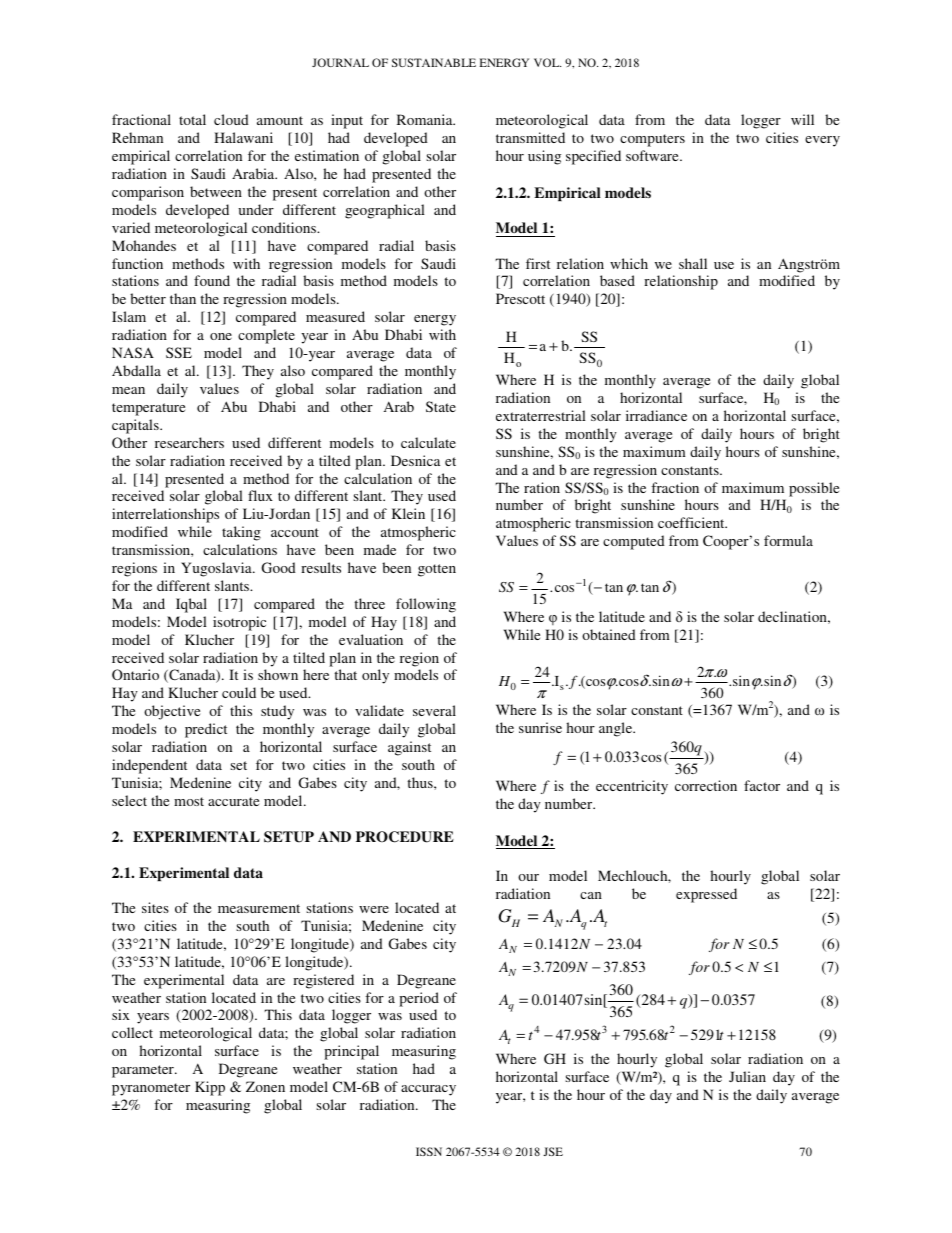  Describe the element at coordinates (802, 119) in the image. I see `will` at that location.
